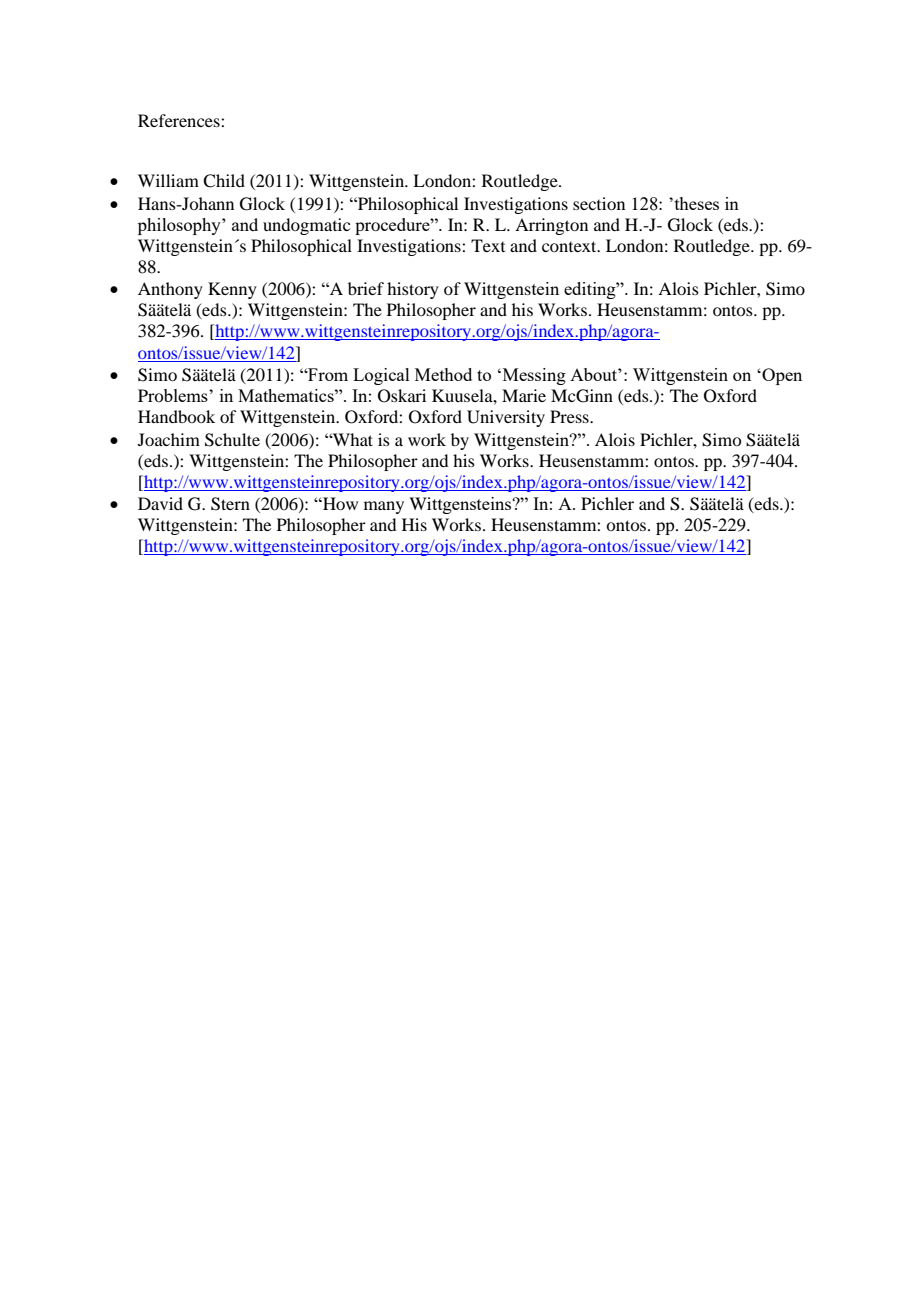  Describe the element at coordinates (781, 376) in the page. I see `Open` at that location.
